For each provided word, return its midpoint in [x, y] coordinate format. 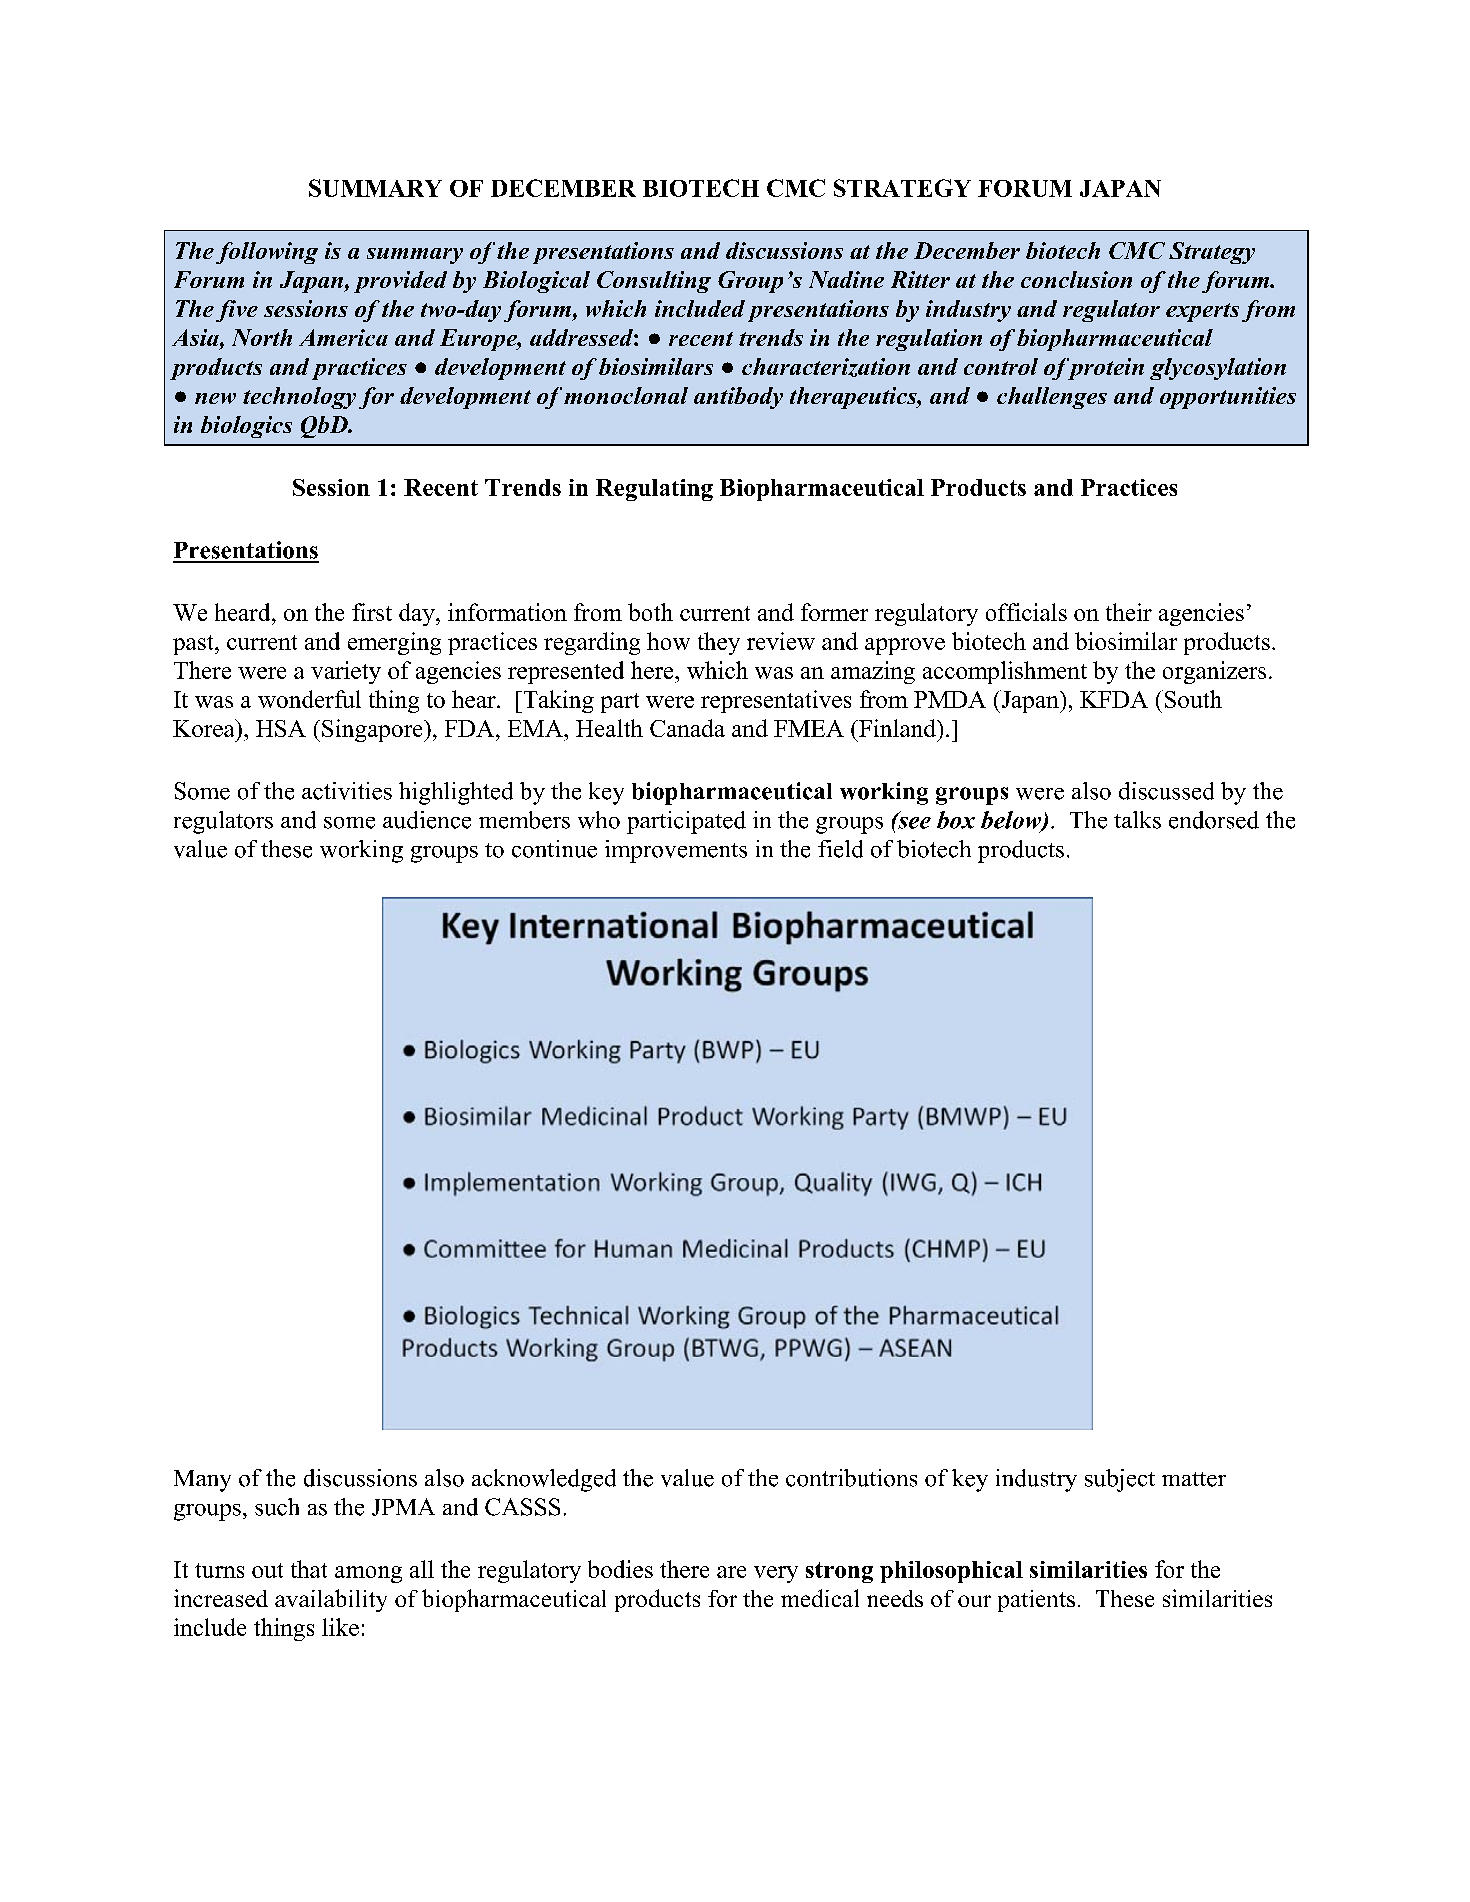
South [1192, 699]
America [343, 337]
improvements [676, 851]
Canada [687, 728]
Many [202, 1481]
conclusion [1076, 279]
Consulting [654, 282]
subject [1120, 1480]
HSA [281, 728]
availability [331, 1600]
